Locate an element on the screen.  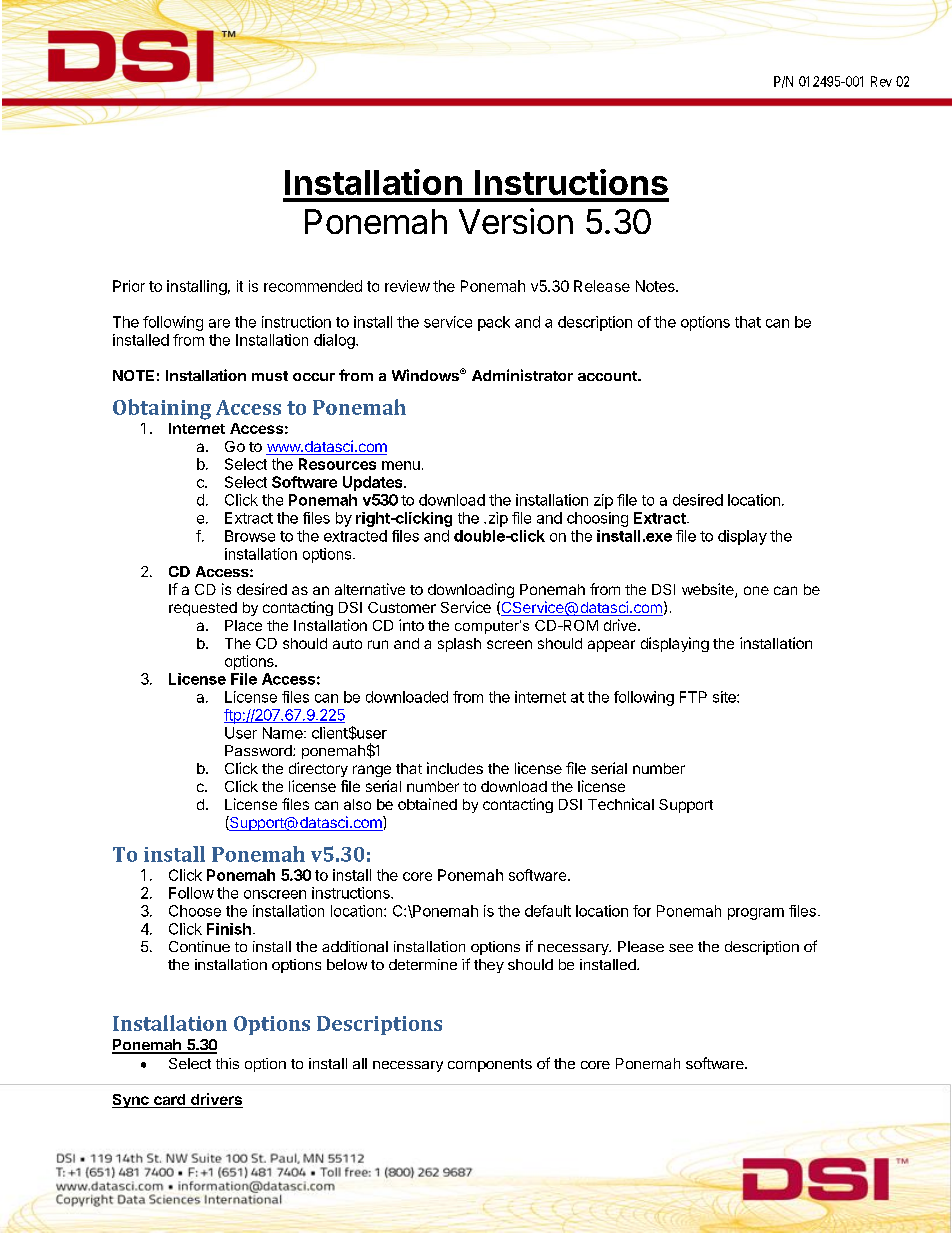
Updates is located at coordinates (374, 483).
